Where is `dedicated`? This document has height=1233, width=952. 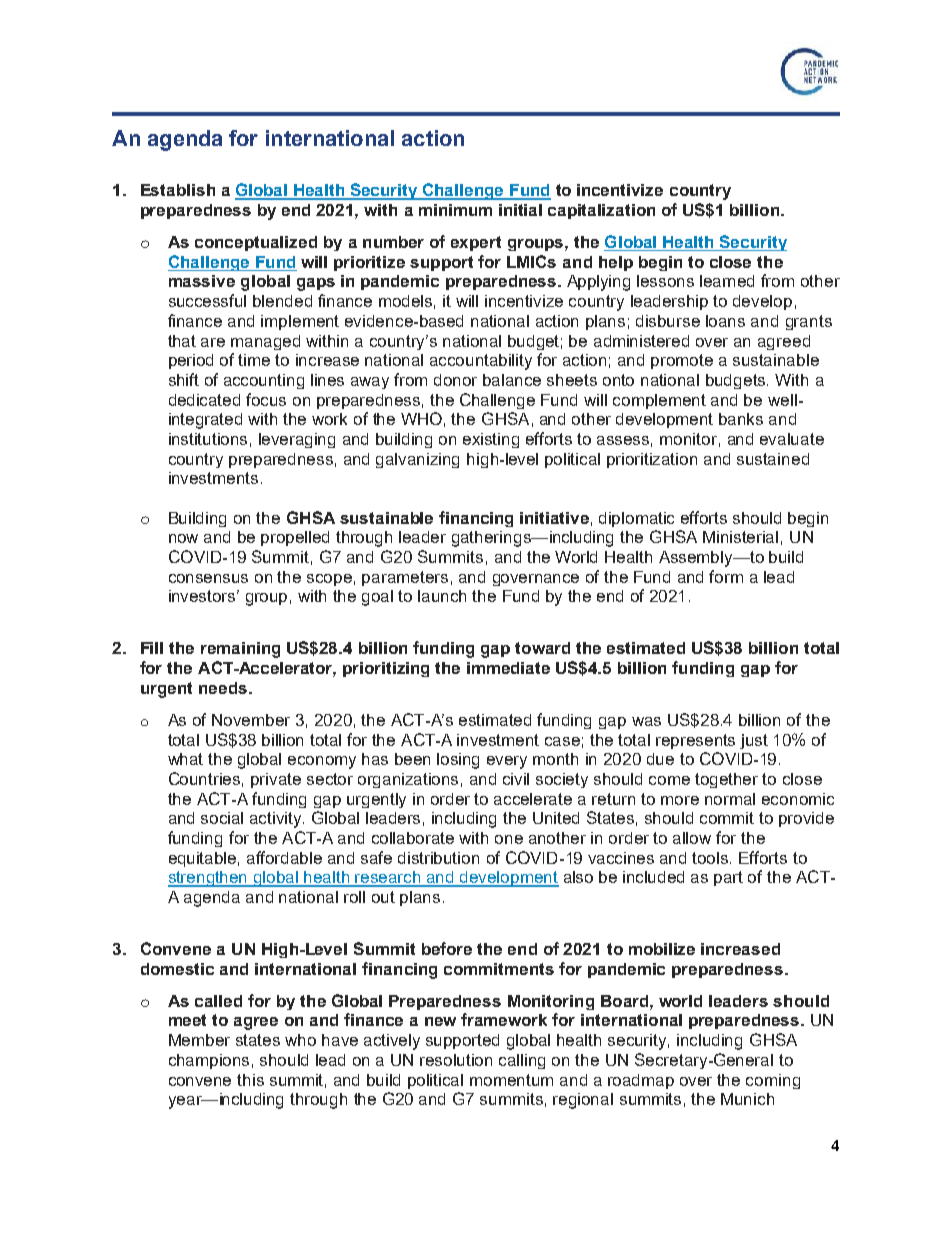 dedicated is located at coordinates (204, 400).
